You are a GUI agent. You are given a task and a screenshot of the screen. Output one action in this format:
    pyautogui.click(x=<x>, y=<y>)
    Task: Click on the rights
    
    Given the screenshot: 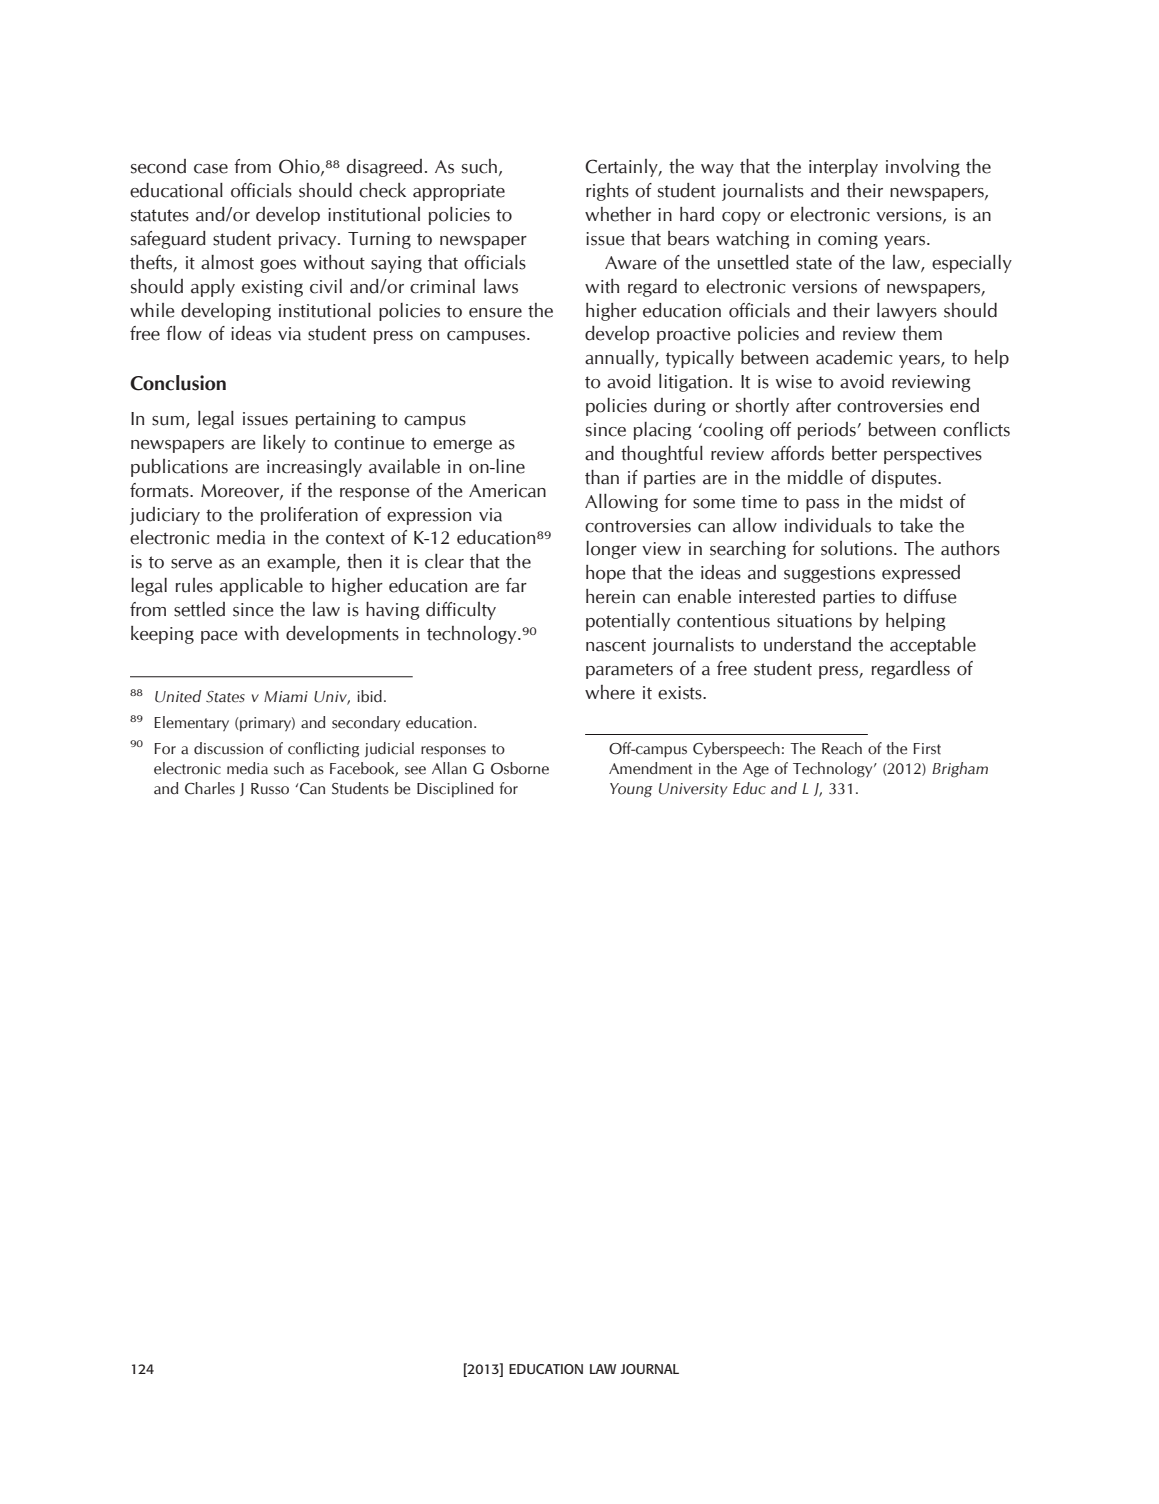 What is the action you would take?
    pyautogui.click(x=607, y=192)
